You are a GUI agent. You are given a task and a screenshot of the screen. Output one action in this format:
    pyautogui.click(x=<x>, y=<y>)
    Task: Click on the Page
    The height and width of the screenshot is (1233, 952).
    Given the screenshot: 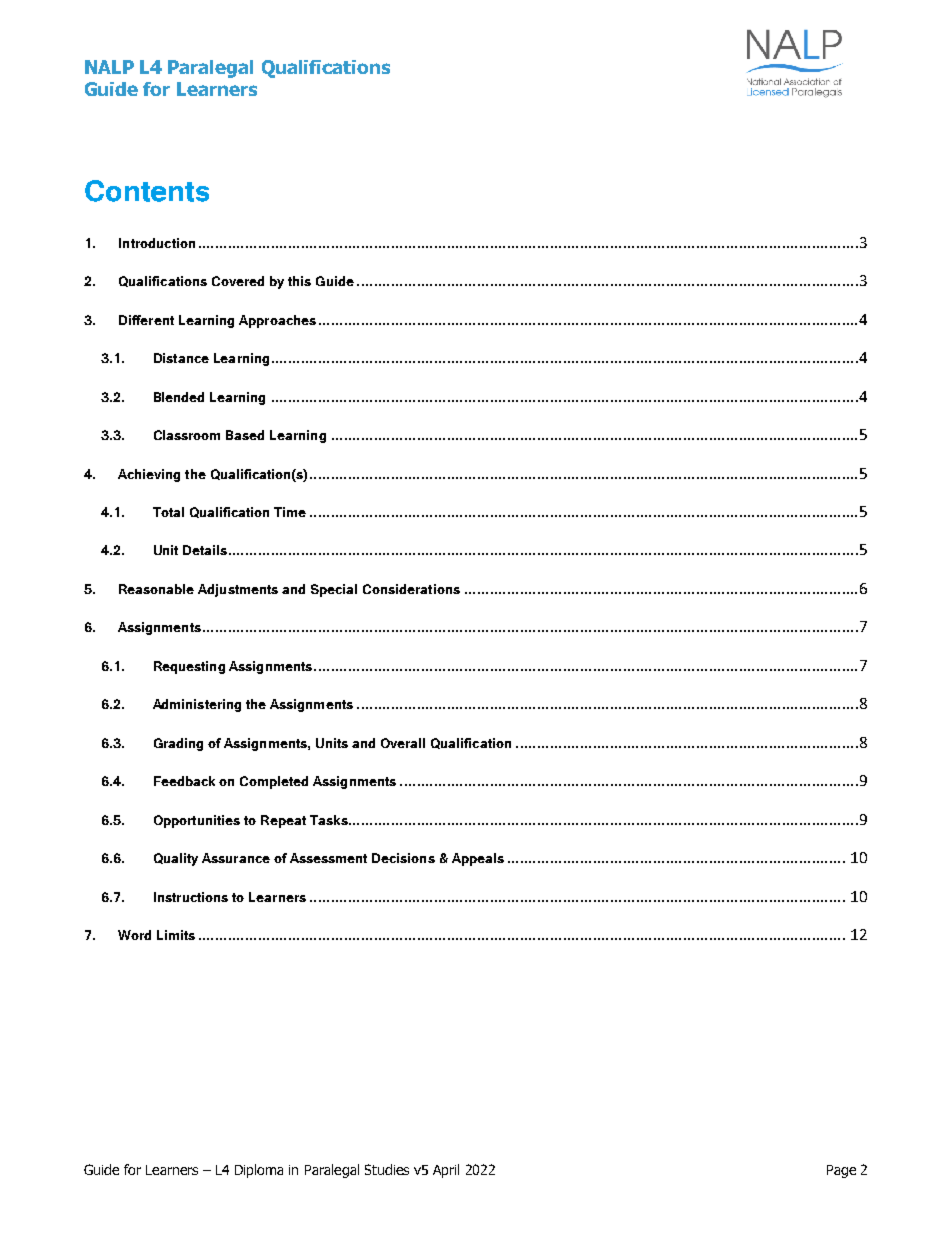 What is the action you would take?
    pyautogui.click(x=841, y=1171)
